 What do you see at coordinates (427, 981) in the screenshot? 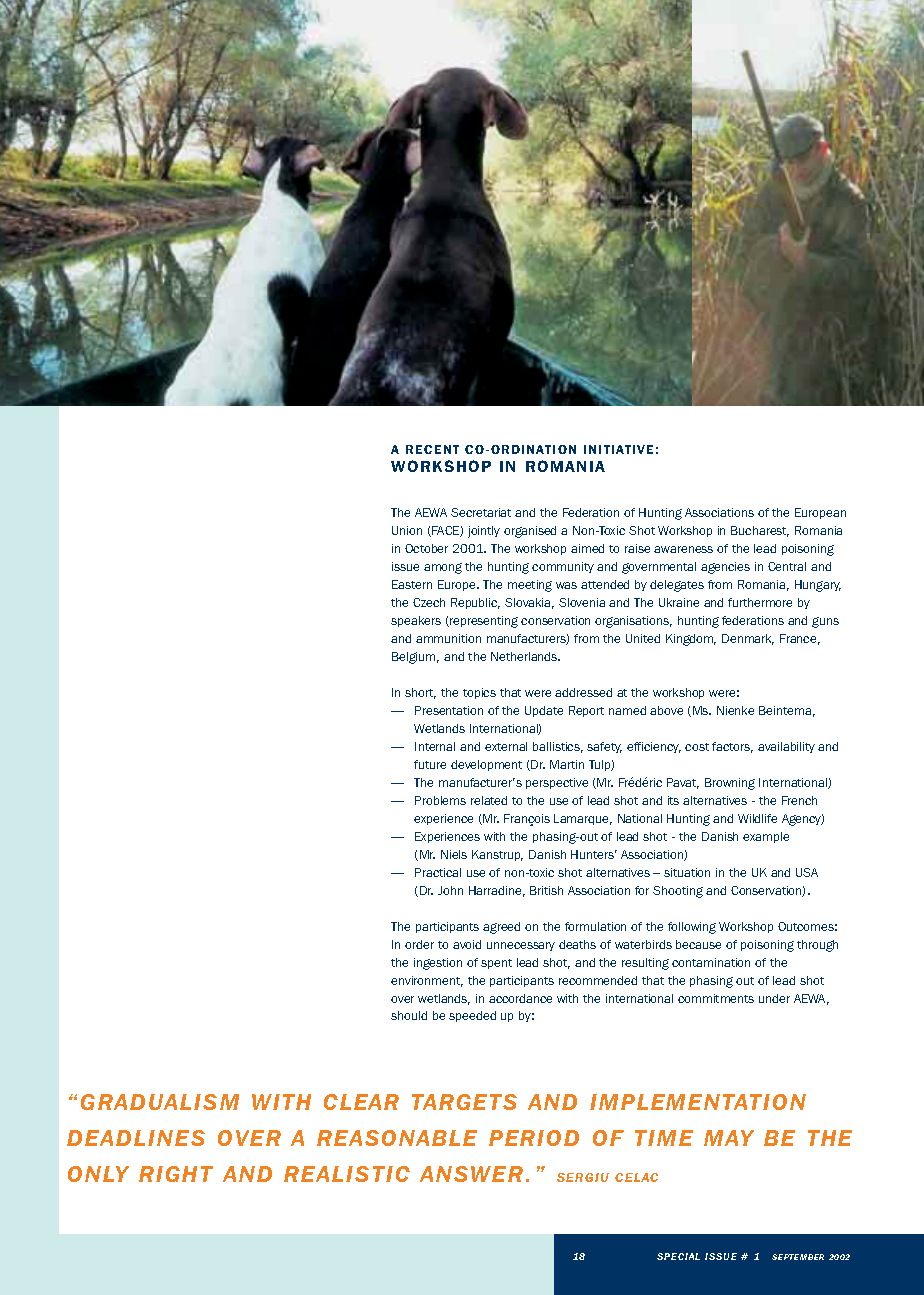
I see `environment` at bounding box center [427, 981].
